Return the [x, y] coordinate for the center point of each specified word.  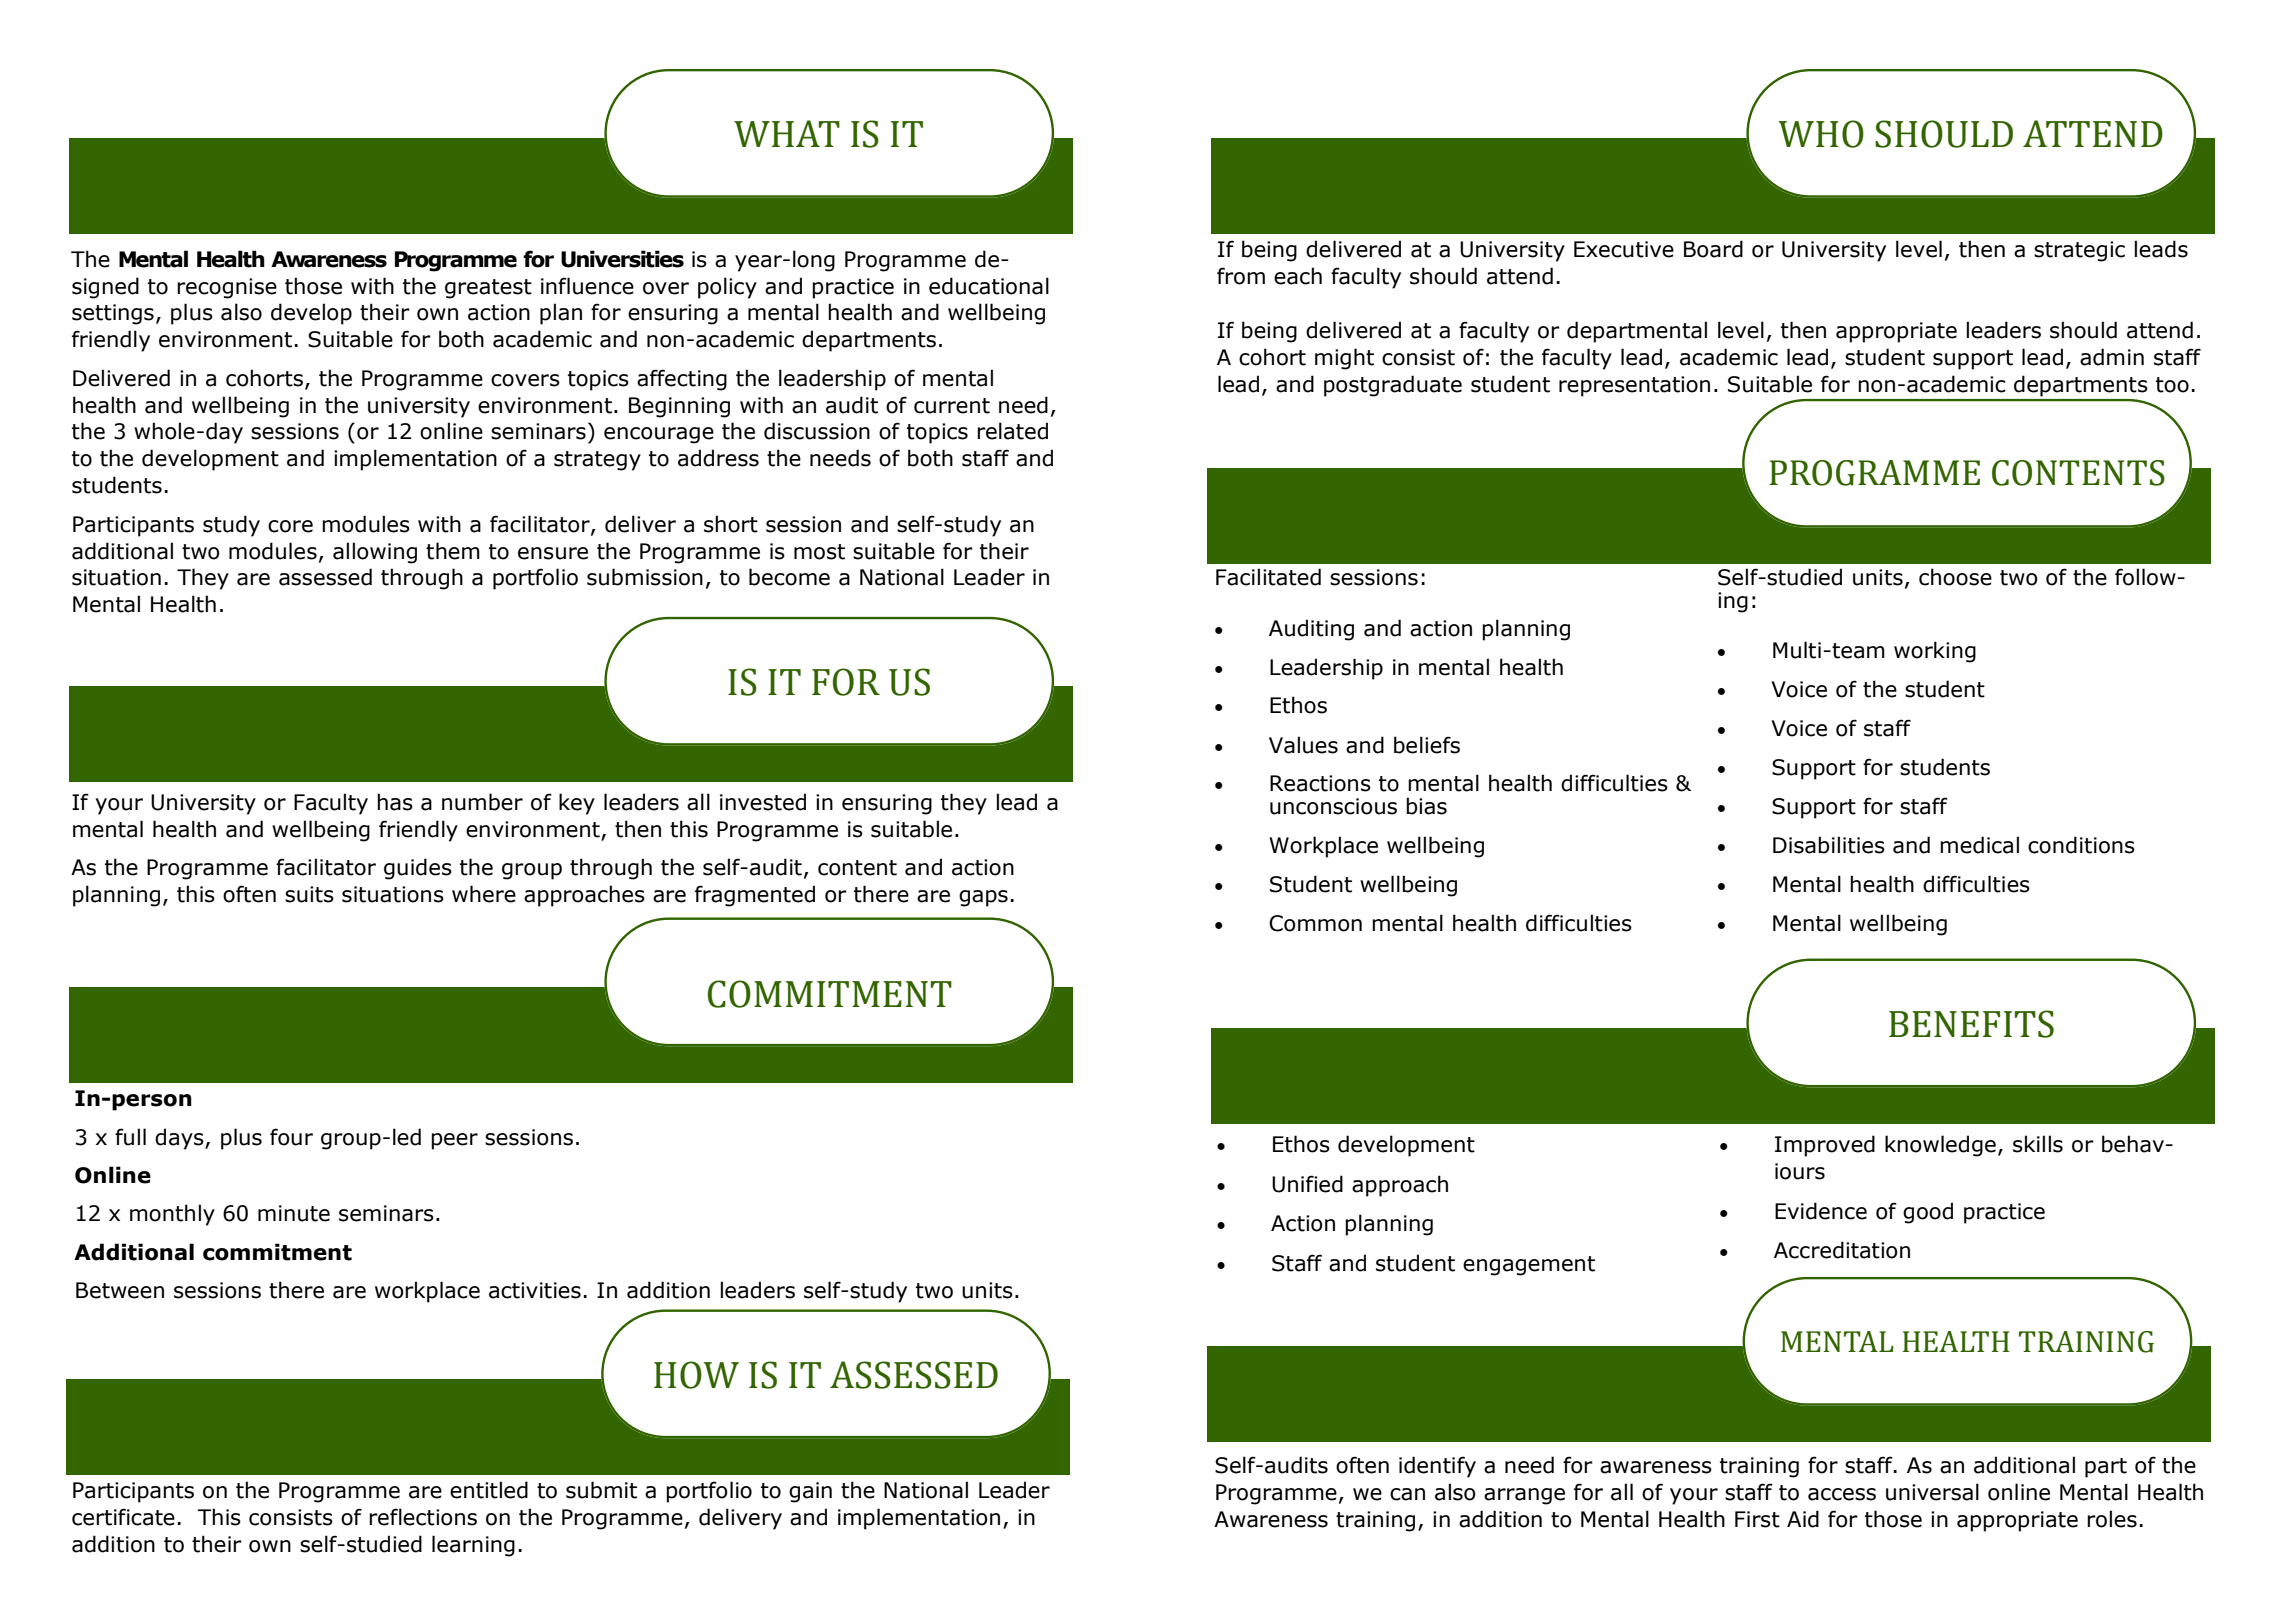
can [1407, 1494]
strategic [2079, 251]
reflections [423, 1517]
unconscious [1333, 806]
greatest [488, 289]
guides [418, 869]
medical [1979, 845]
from [1241, 276]
